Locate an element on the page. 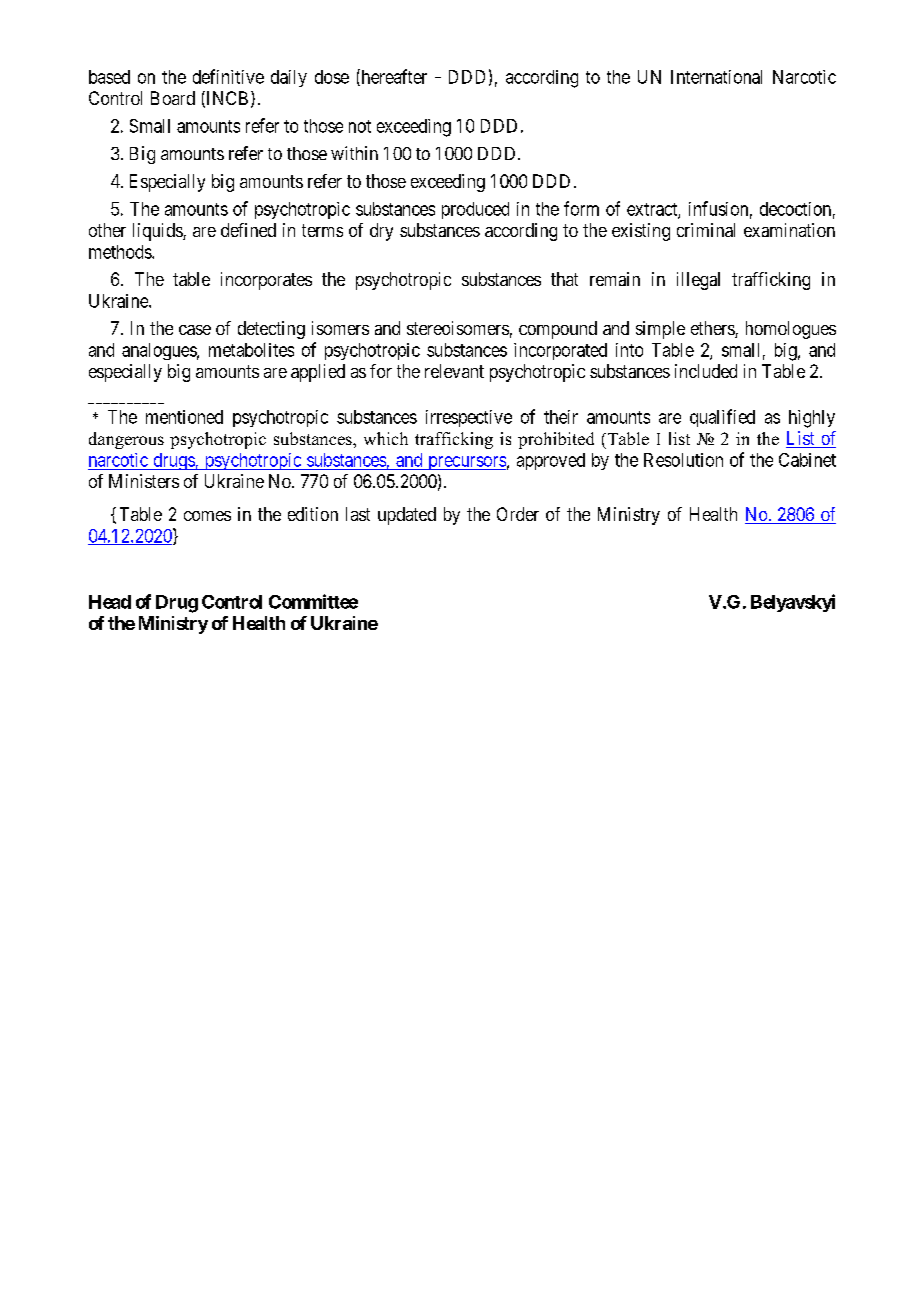 This image has height=1308, width=924. hereafter is located at coordinates (393, 77).
